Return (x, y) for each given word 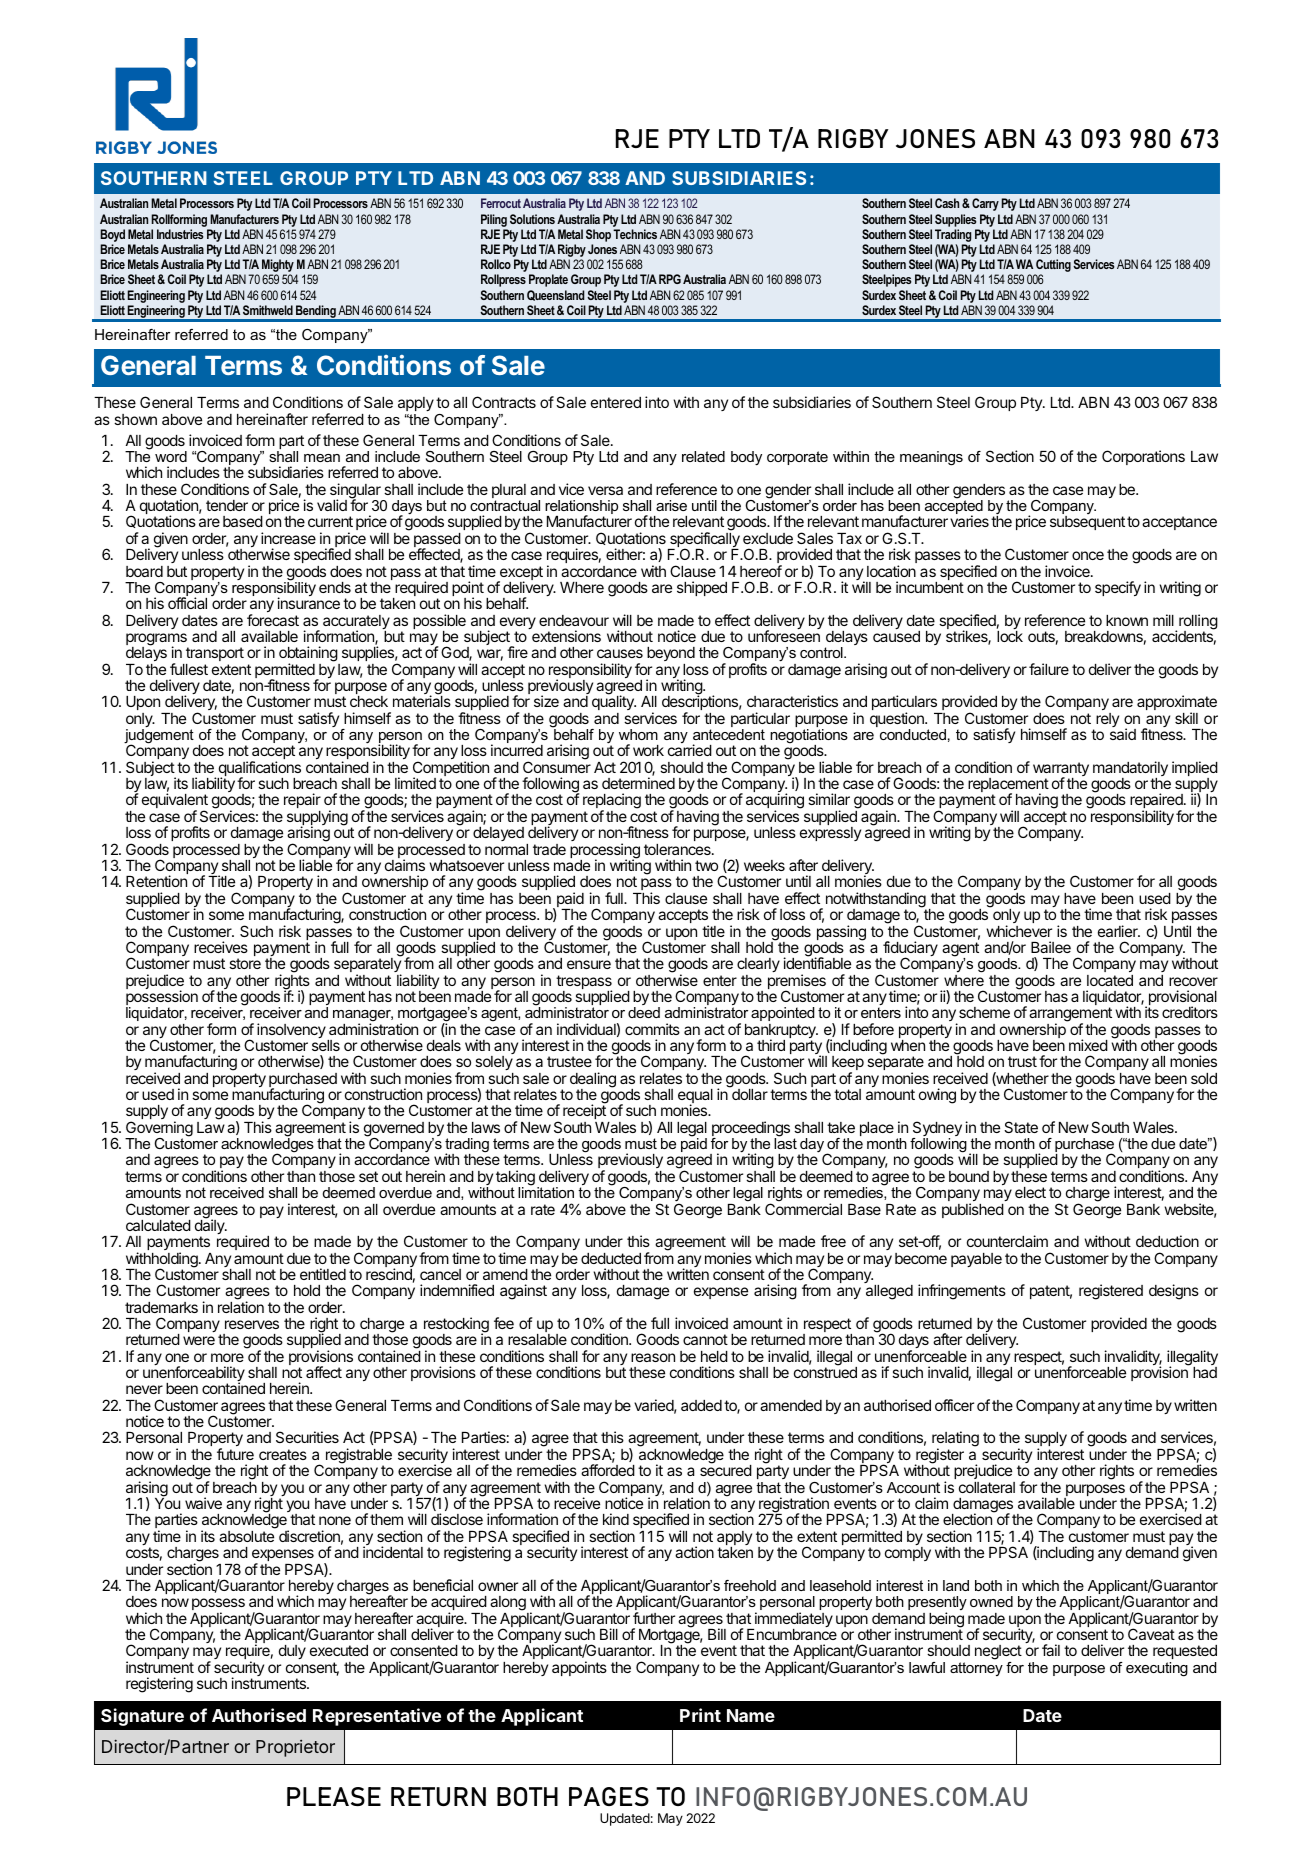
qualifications (259, 770)
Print (700, 1715)
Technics (635, 234)
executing (1157, 1669)
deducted (611, 1258)
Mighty (278, 267)
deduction (1167, 1241)
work (648, 750)
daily (211, 1227)
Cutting (1052, 267)
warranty (1061, 770)
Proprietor (295, 1748)
